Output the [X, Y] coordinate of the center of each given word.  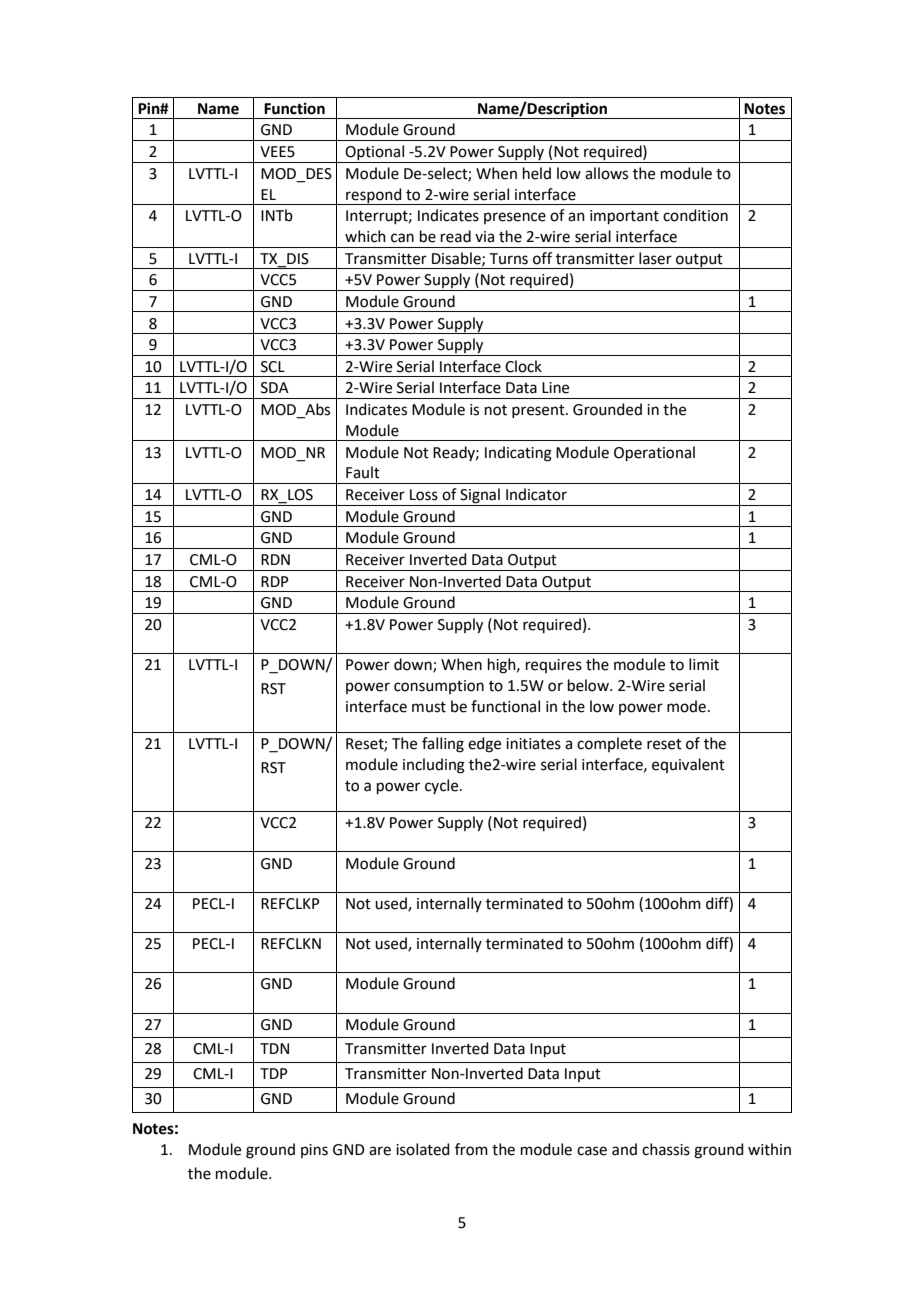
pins [314, 1151]
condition [695, 215]
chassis [666, 1149]
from [471, 1149]
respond [374, 196]
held [537, 173]
